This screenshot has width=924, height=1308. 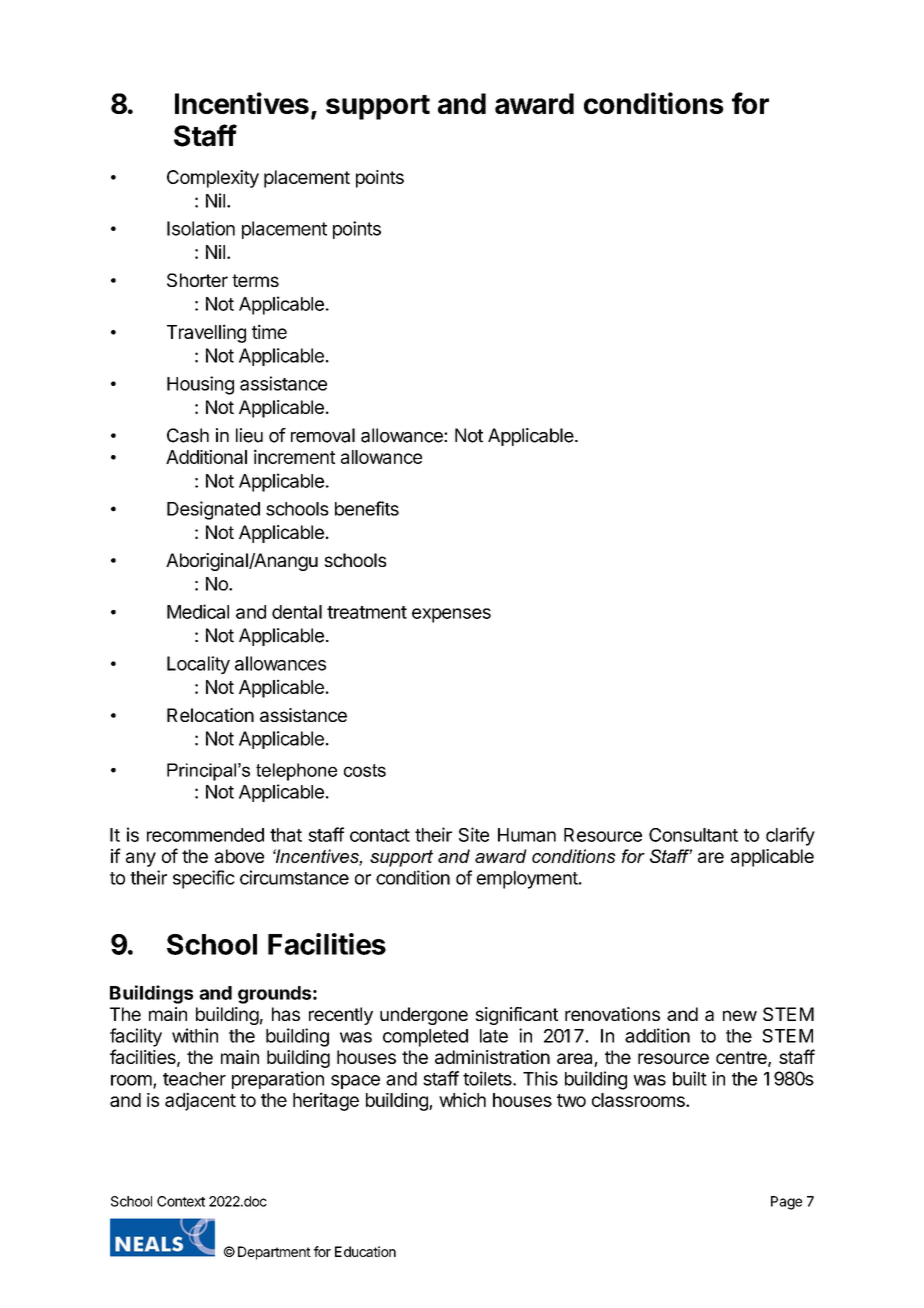 I want to click on expenses, so click(x=451, y=615).
